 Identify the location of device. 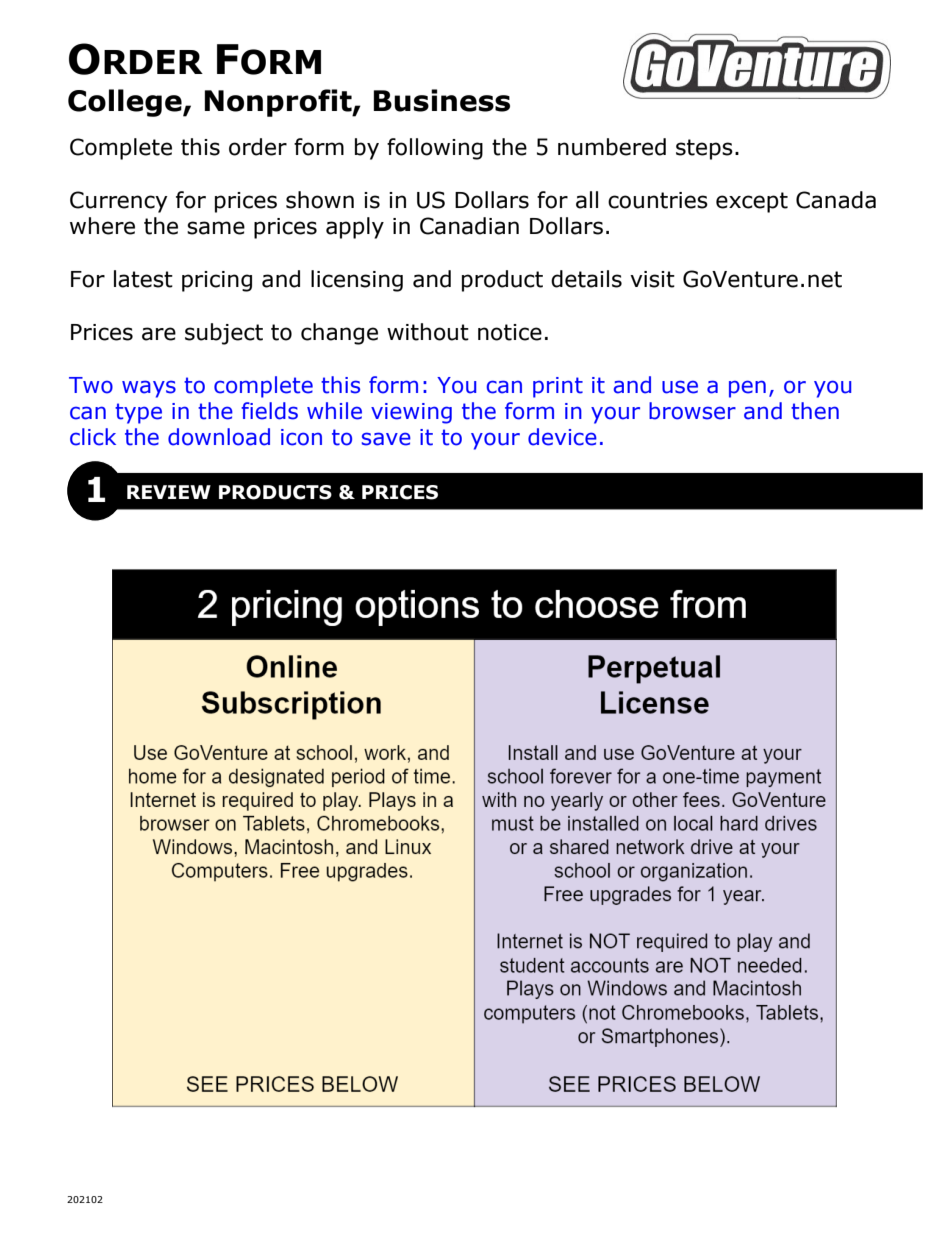
(562, 437).
